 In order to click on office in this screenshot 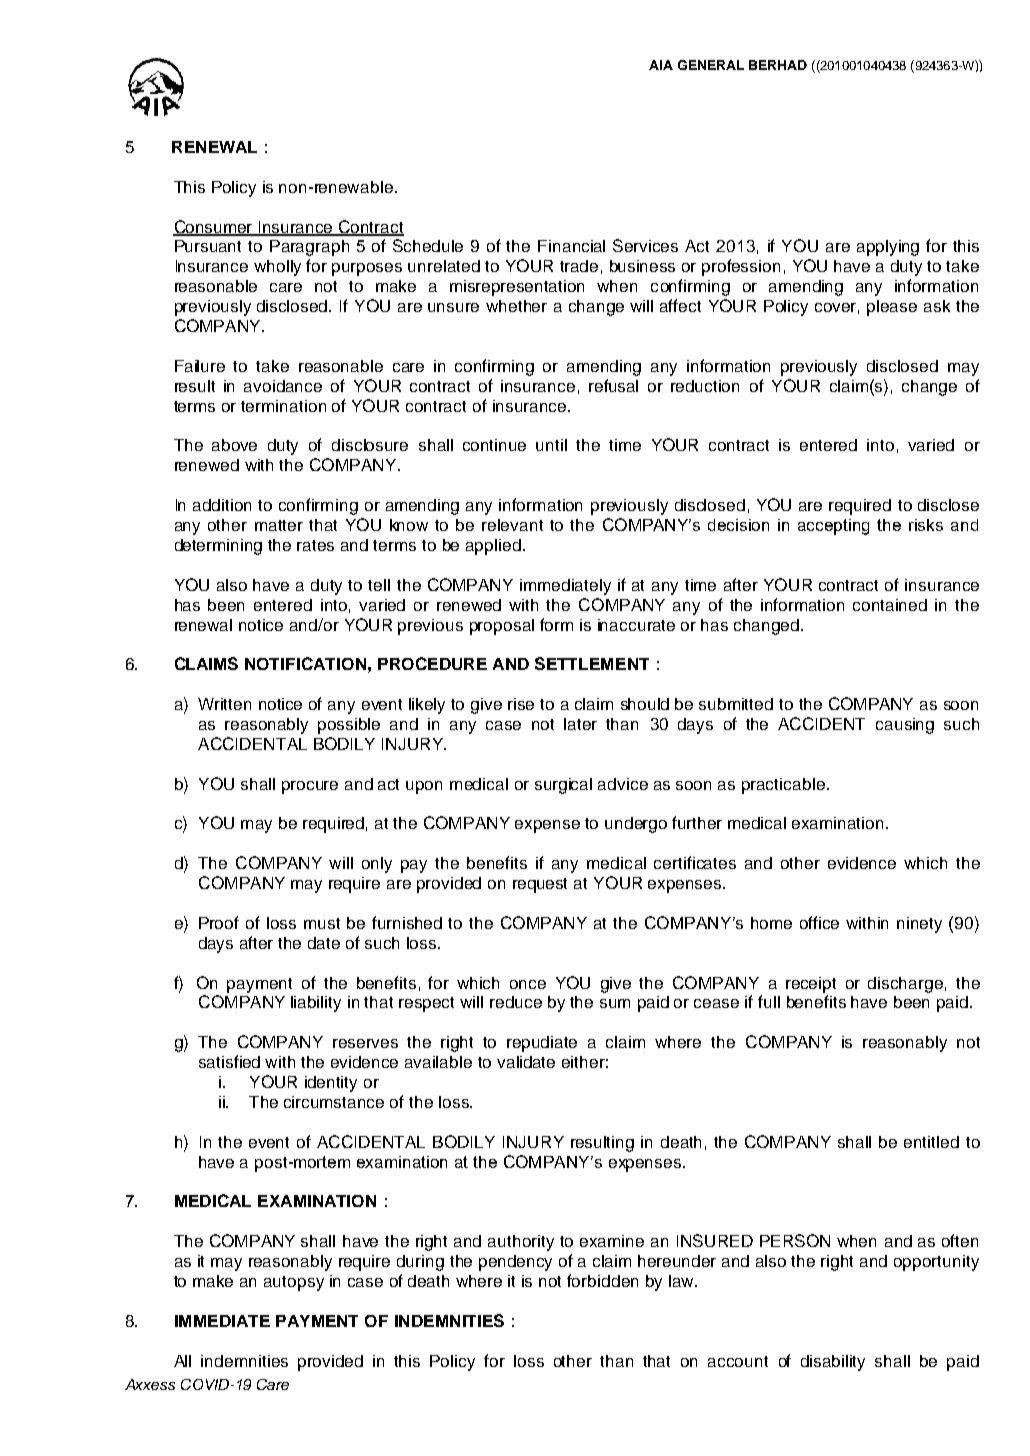, I will do `click(819, 922)`.
